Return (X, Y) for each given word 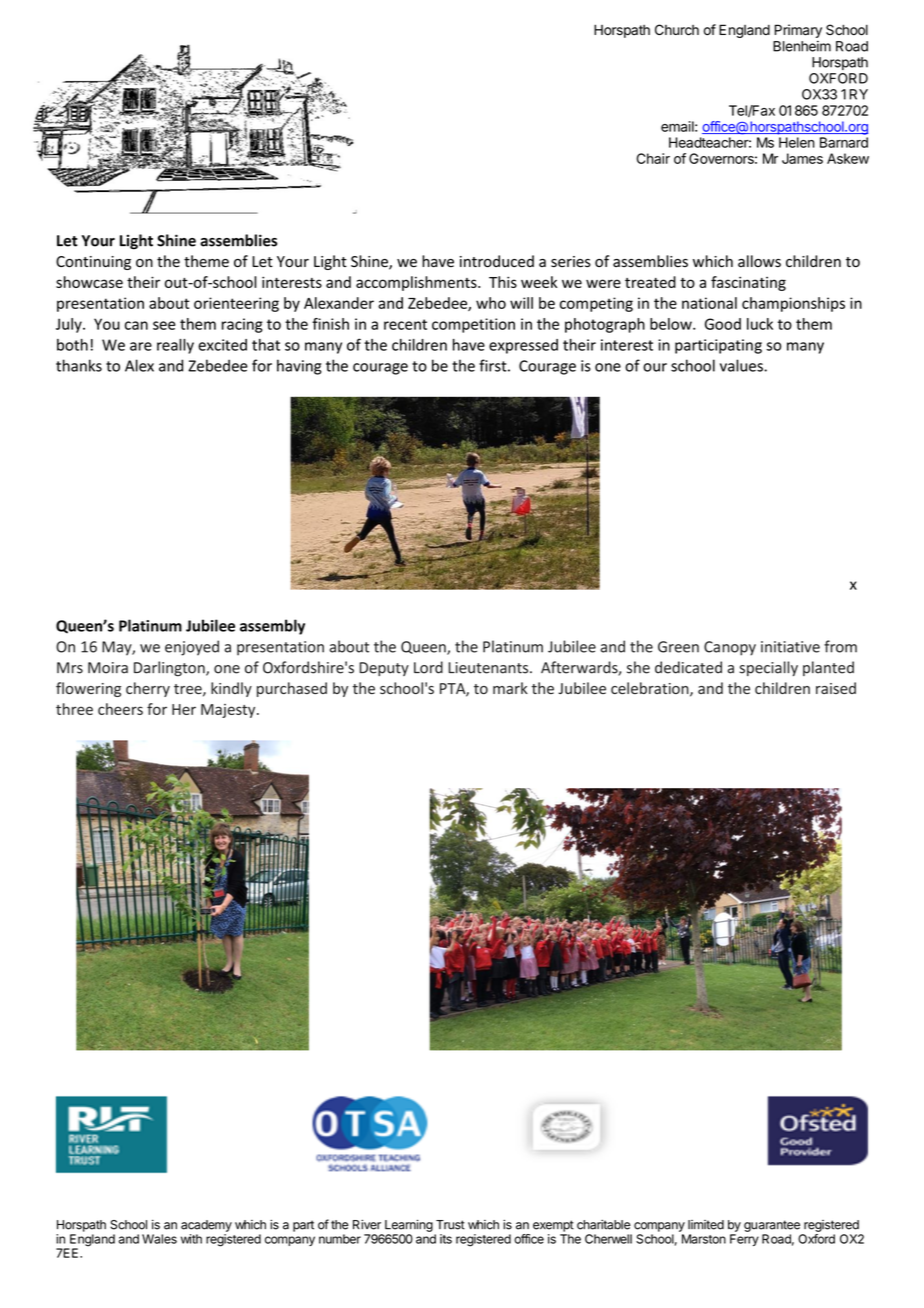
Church (677, 30)
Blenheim (802, 46)
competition (473, 325)
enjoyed (192, 648)
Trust (450, 1225)
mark (510, 688)
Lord (428, 667)
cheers (120, 709)
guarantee (772, 1226)
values (742, 365)
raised (836, 688)
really (175, 346)
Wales (159, 1239)
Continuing (93, 263)
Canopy (730, 648)
